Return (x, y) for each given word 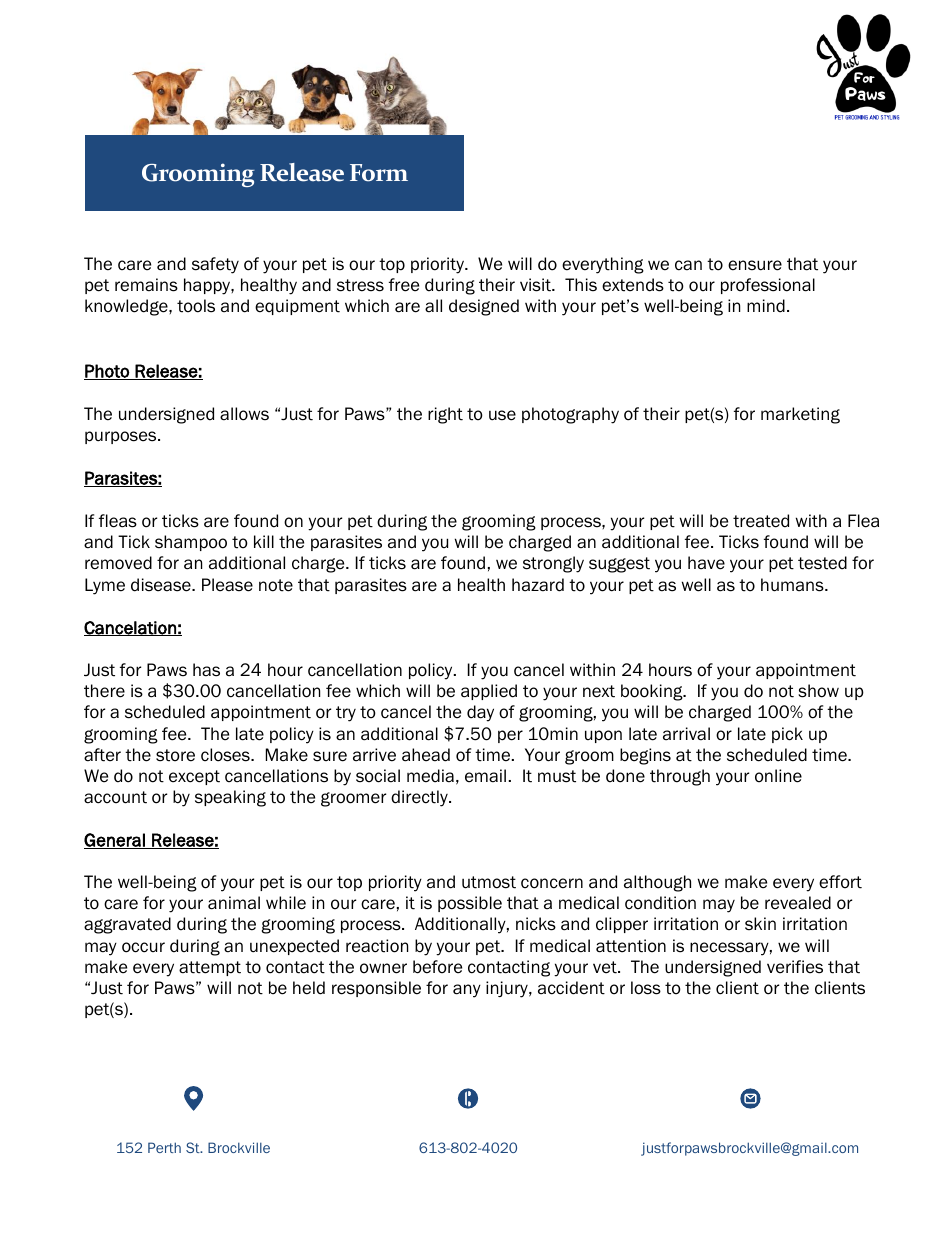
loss (646, 988)
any (467, 991)
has (206, 670)
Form (379, 173)
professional (768, 286)
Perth (164, 1147)
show (818, 691)
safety (215, 265)
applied (489, 692)
